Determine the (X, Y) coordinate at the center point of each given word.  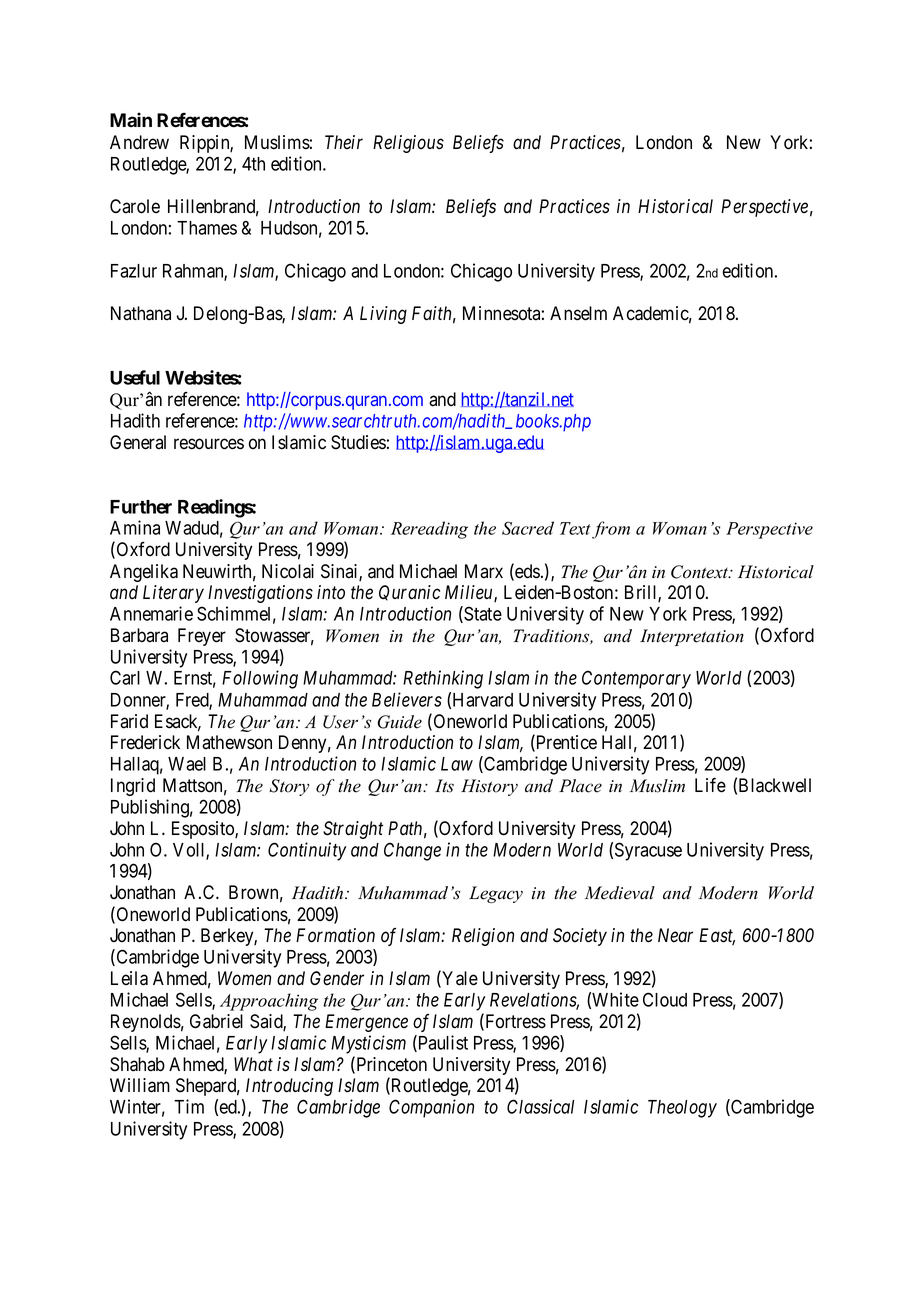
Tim (189, 1106)
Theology (682, 1109)
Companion (431, 1108)
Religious (408, 144)
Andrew (139, 142)
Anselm (578, 313)
